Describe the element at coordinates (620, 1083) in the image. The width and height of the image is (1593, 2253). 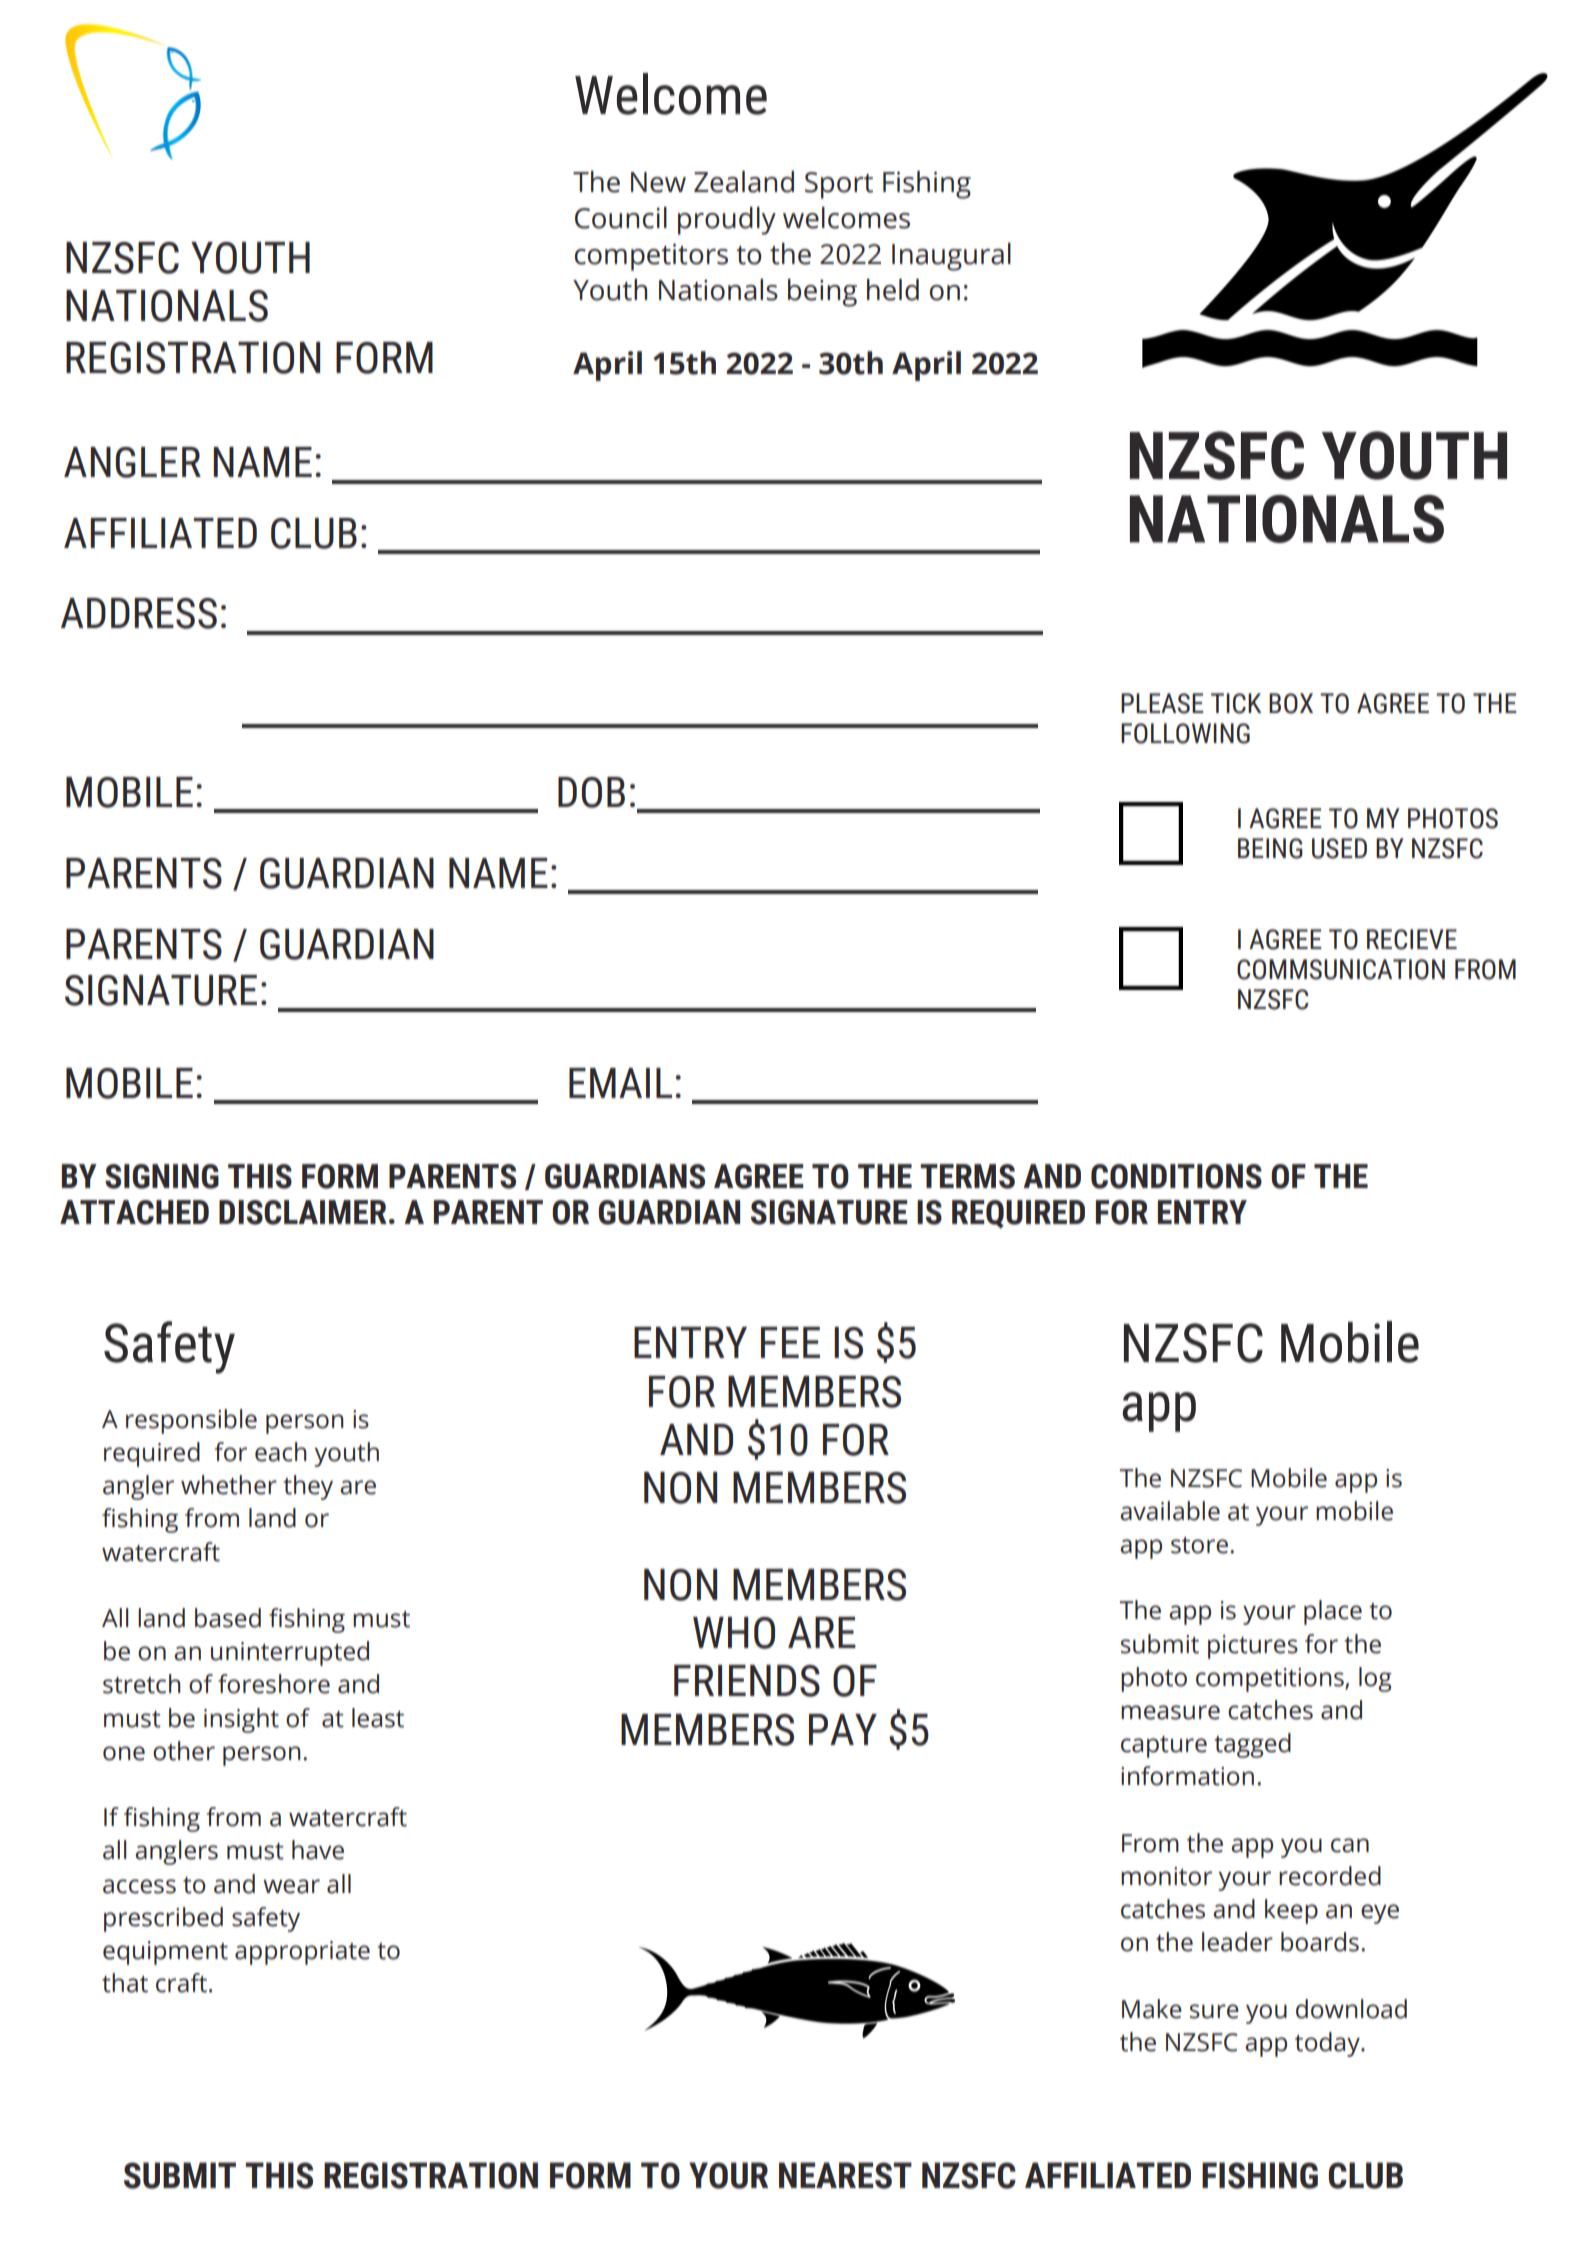
I see `EMAIL` at that location.
